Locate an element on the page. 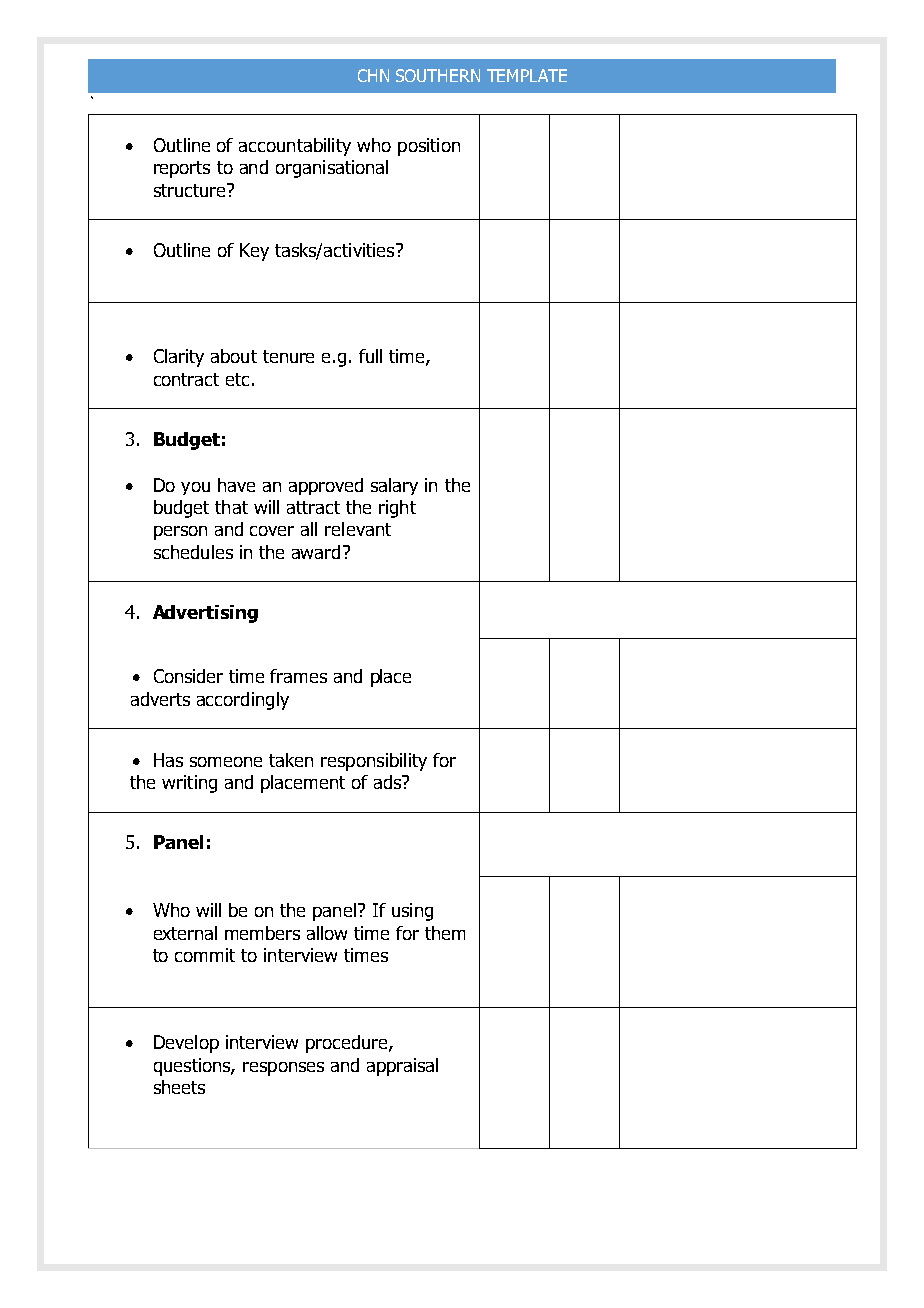  Advertising is located at coordinates (205, 614).
